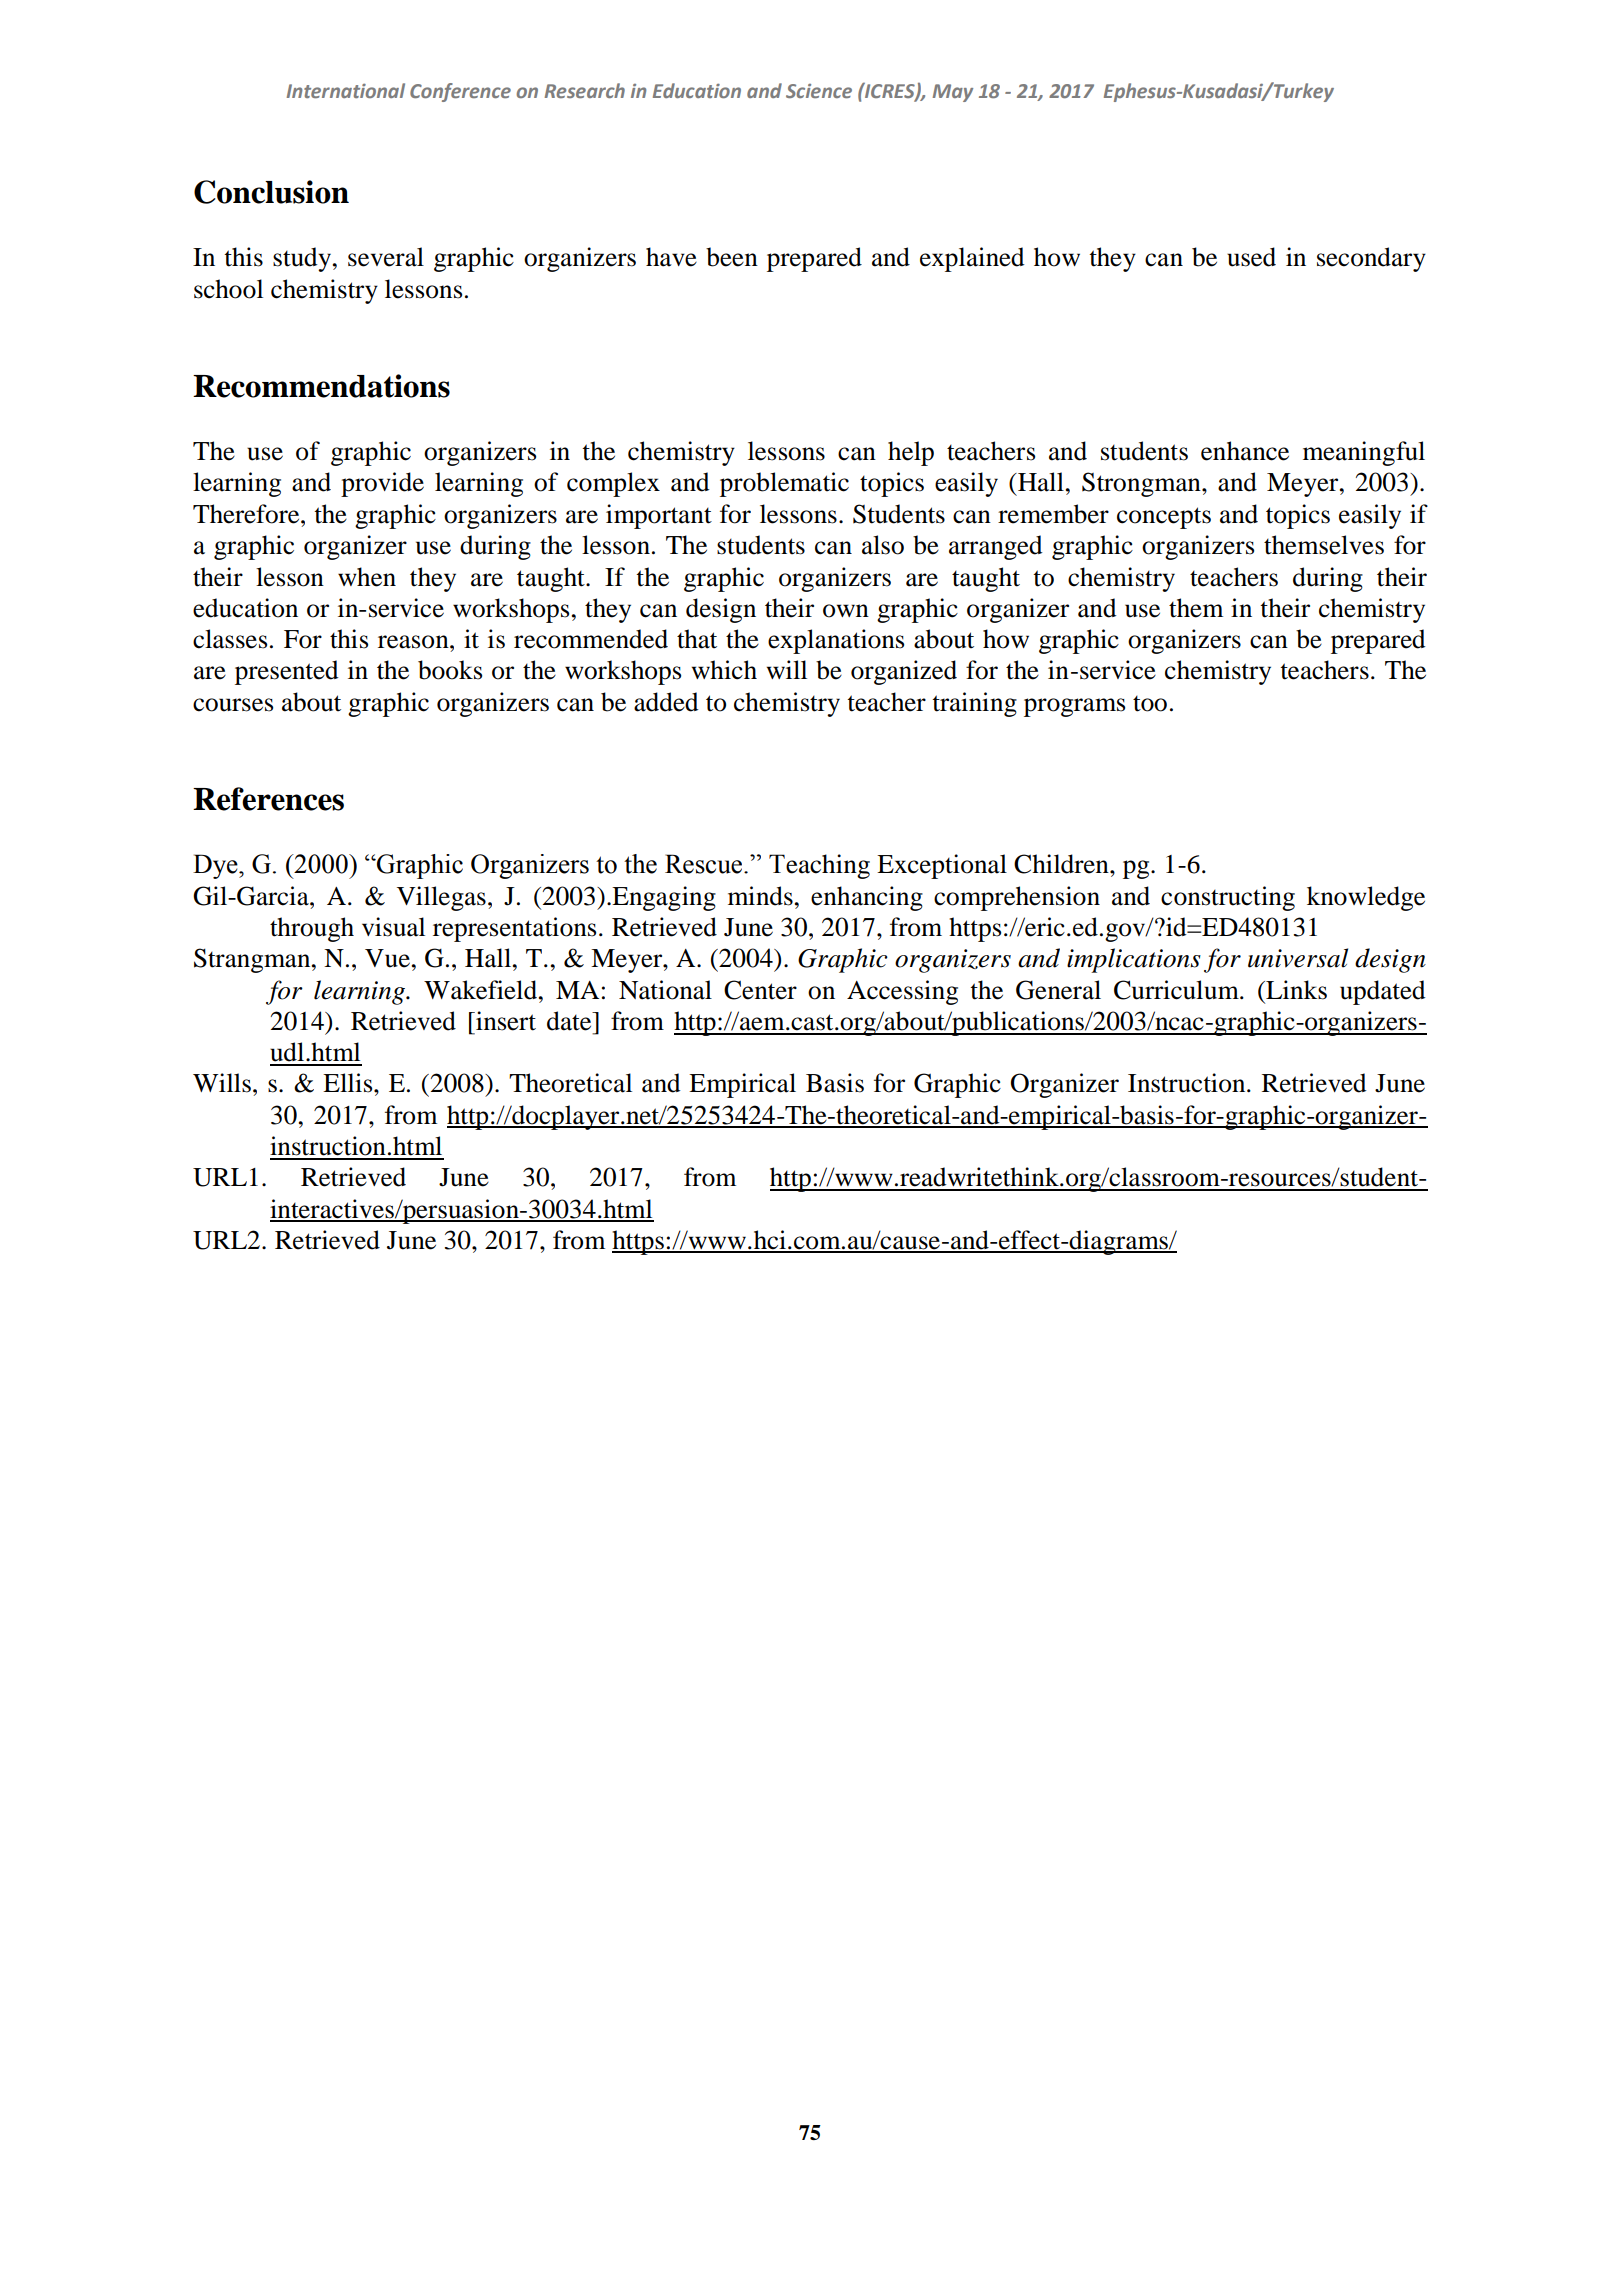 The image size is (1620, 2291). Describe the element at coordinates (784, 484) in the page. I see `problematic` at that location.
